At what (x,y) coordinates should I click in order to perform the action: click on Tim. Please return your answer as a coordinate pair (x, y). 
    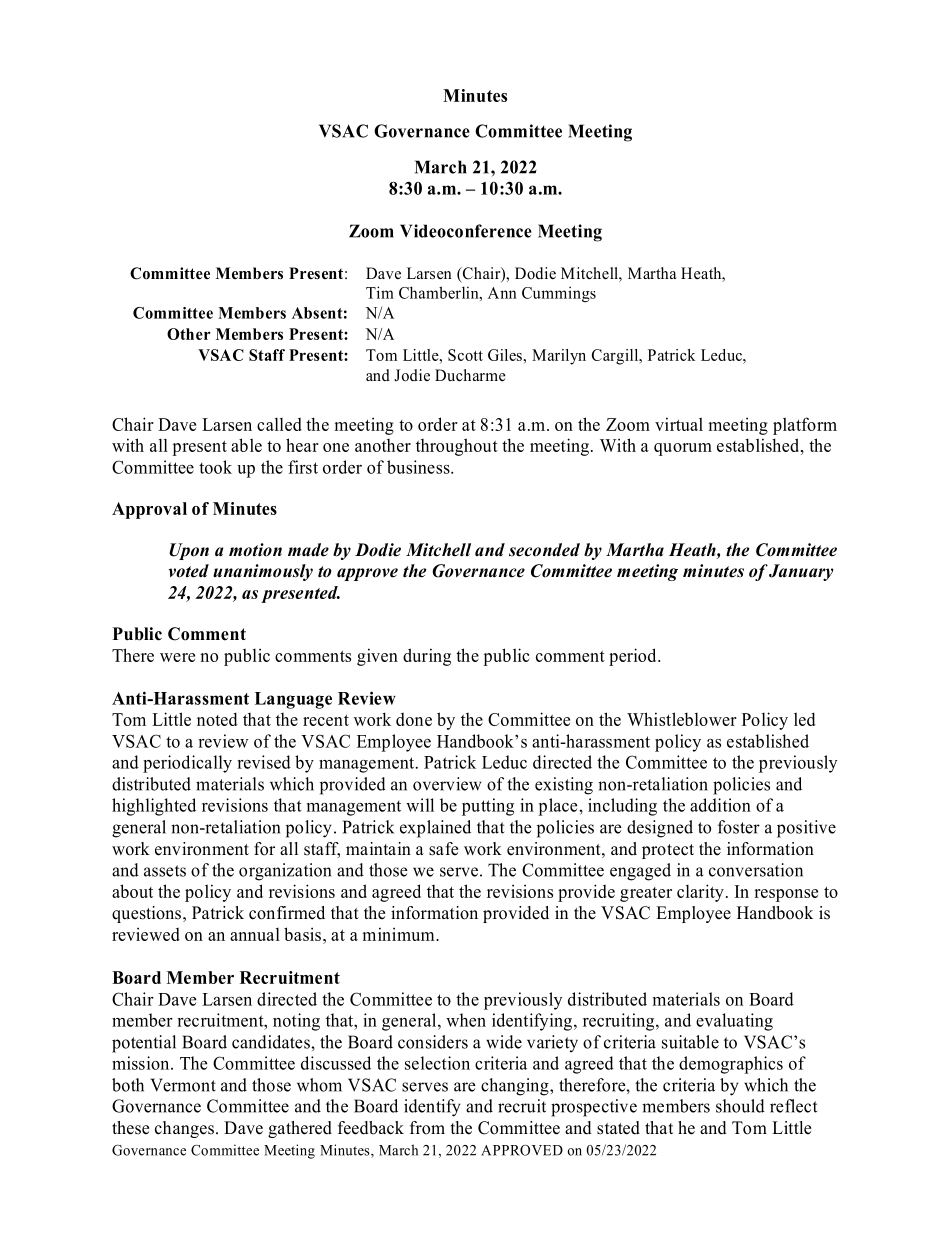
    Looking at the image, I should click on (380, 292).
